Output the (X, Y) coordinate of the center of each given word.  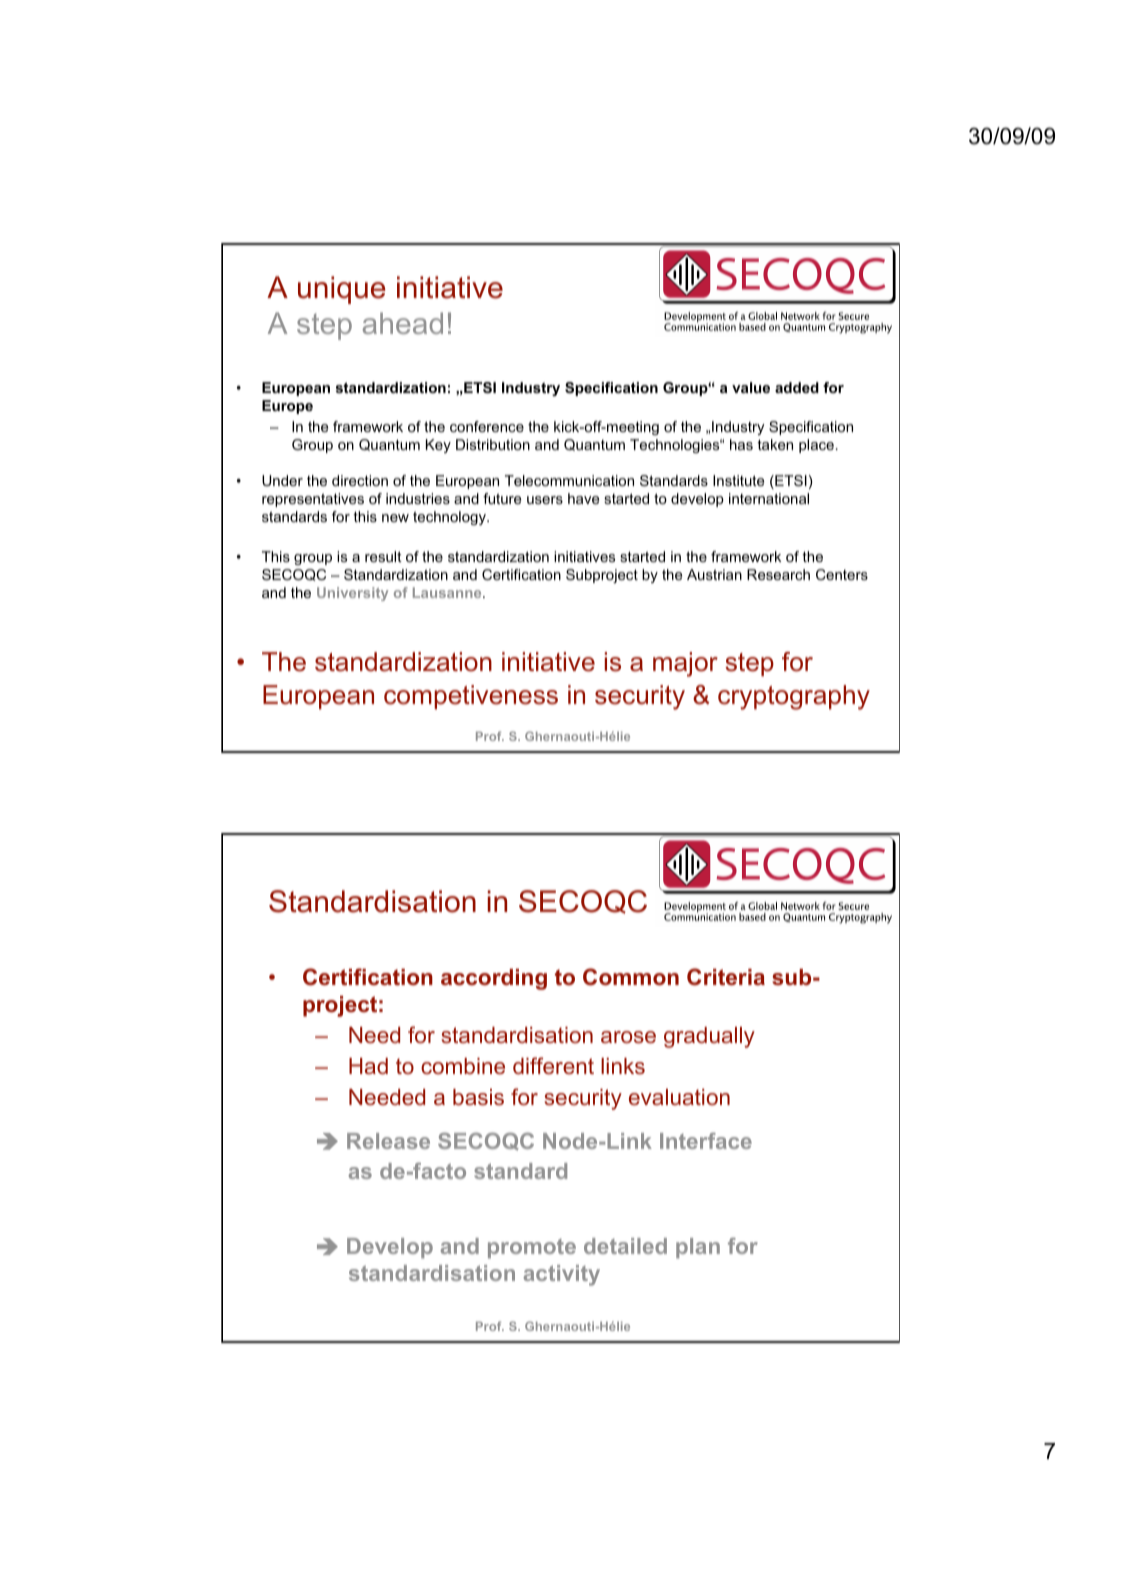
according (494, 979)
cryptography (794, 697)
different (553, 1065)
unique (341, 290)
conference (487, 426)
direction (360, 480)
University (352, 594)
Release (388, 1141)
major (685, 664)
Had (368, 1066)
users (545, 500)
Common (631, 977)
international (769, 498)
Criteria (726, 977)
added (797, 387)
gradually (709, 1037)
